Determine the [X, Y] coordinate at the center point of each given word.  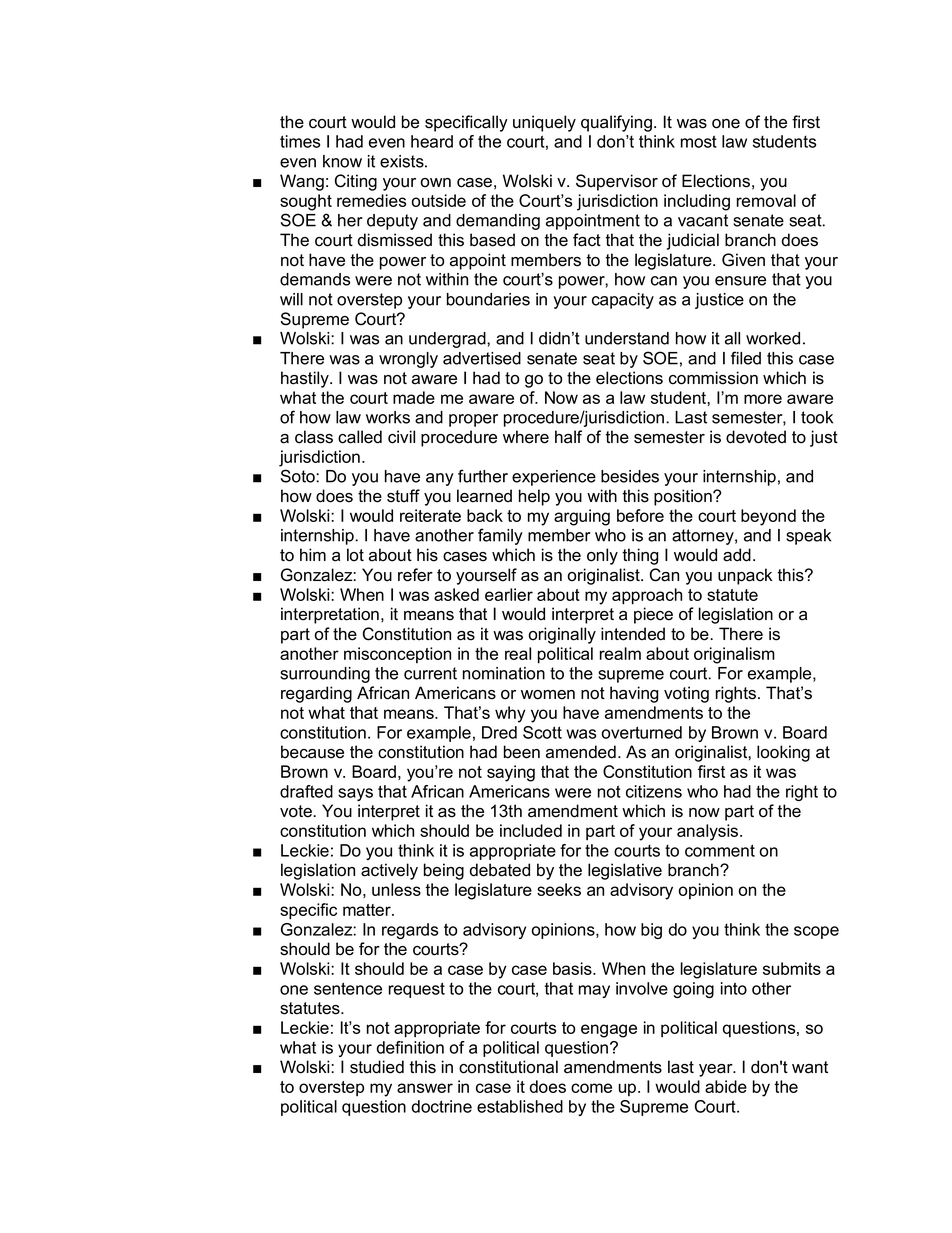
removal [766, 200]
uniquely [544, 123]
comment [720, 850]
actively [389, 871]
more [763, 399]
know [342, 161]
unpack [745, 576]
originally [562, 635]
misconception [397, 655]
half [568, 437]
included [531, 830]
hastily [306, 379]
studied [377, 1067]
